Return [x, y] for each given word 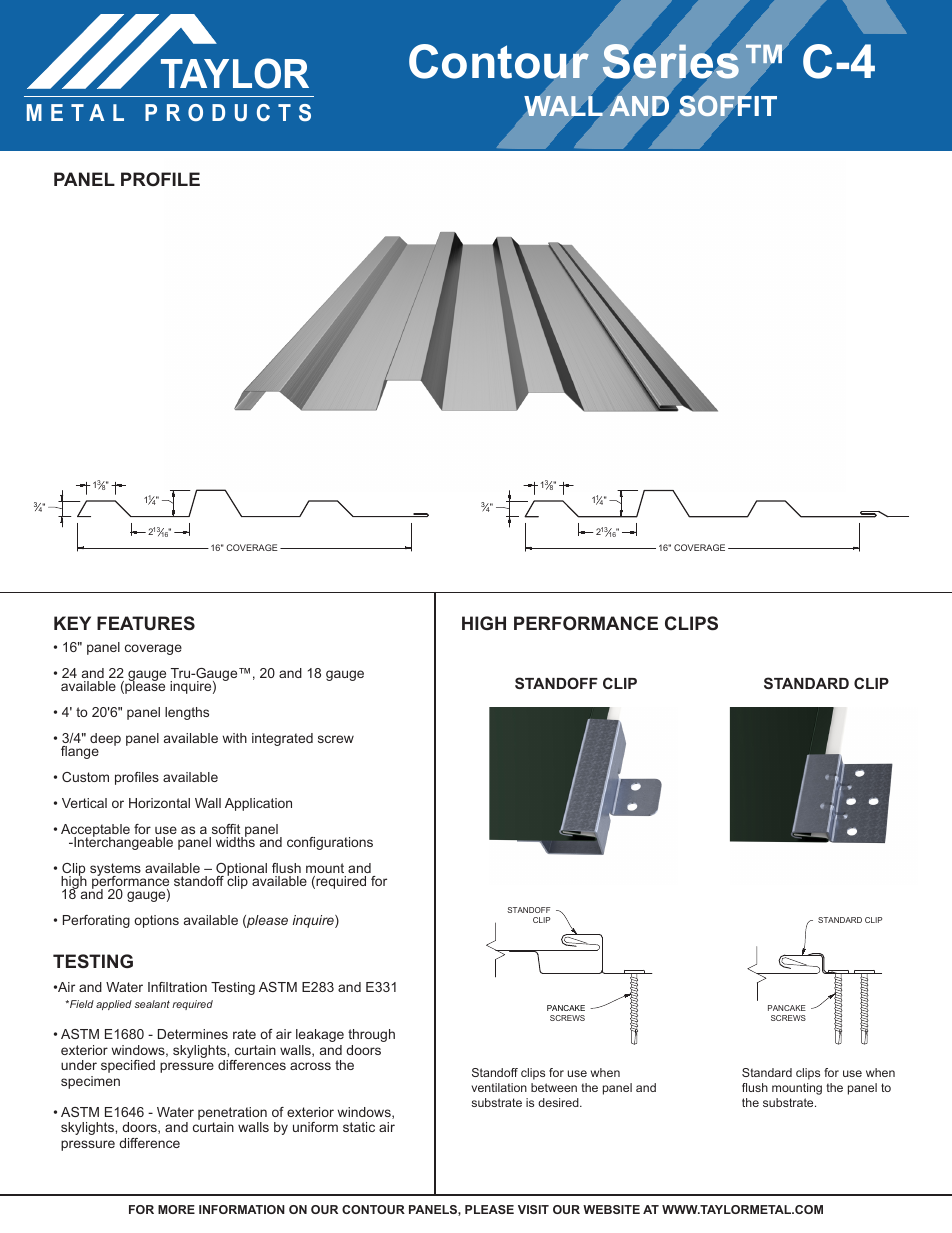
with [234, 738]
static [359, 1127]
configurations [330, 843]
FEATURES [146, 623]
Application [258, 804]
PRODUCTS [228, 112]
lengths [187, 713]
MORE [176, 1209]
